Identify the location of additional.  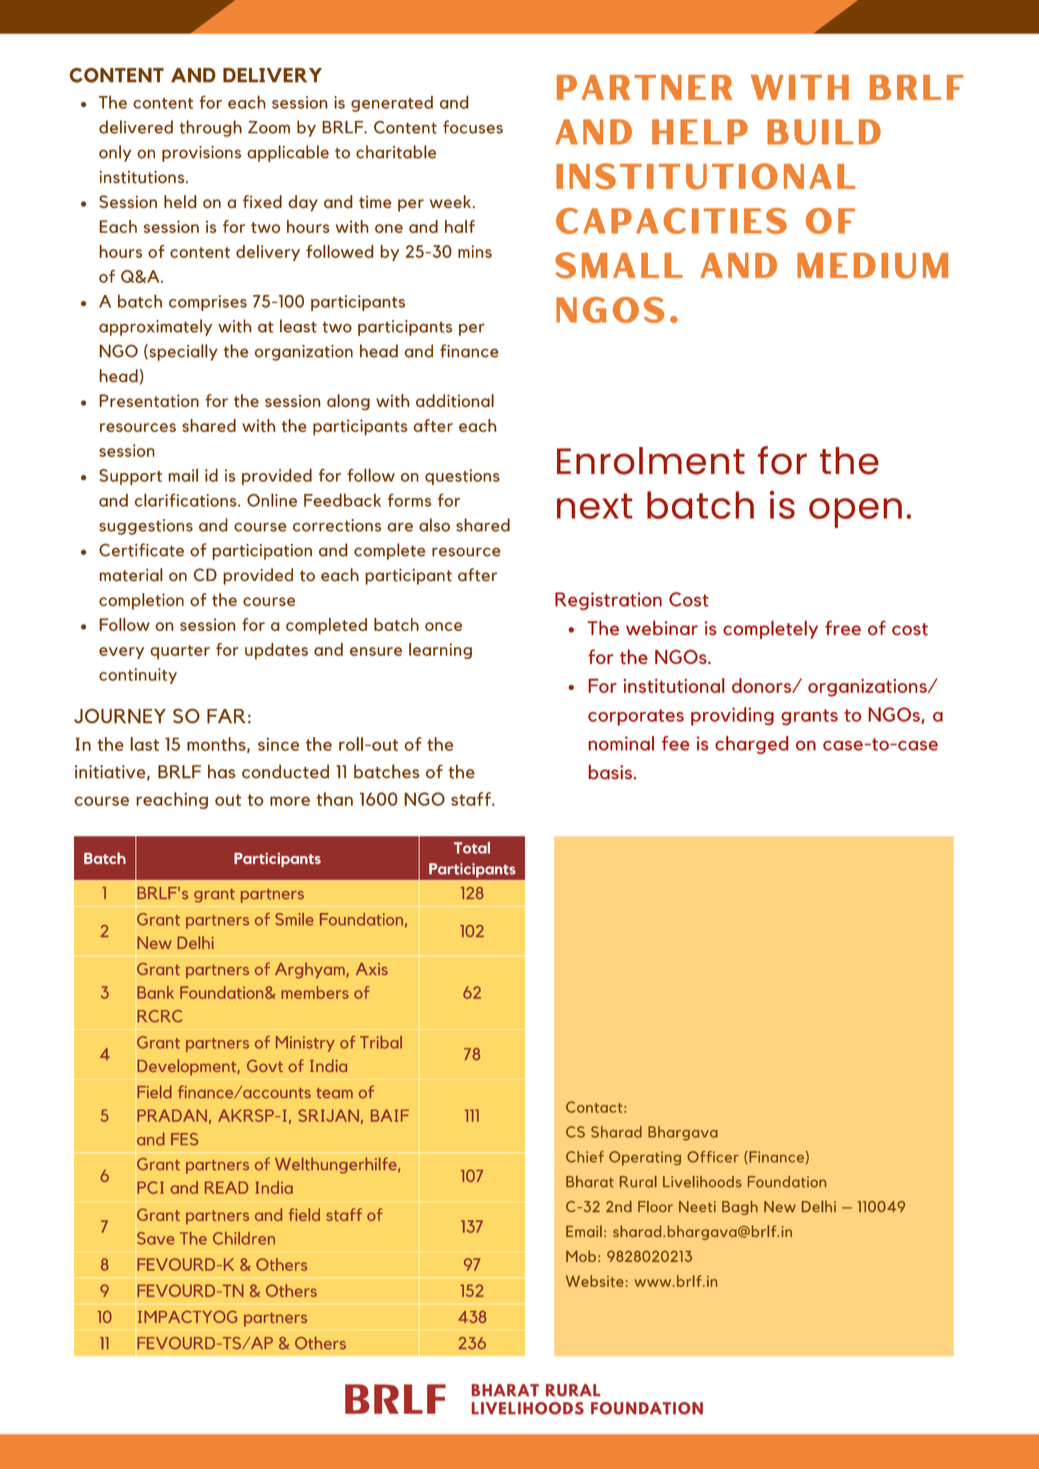
(455, 401).
